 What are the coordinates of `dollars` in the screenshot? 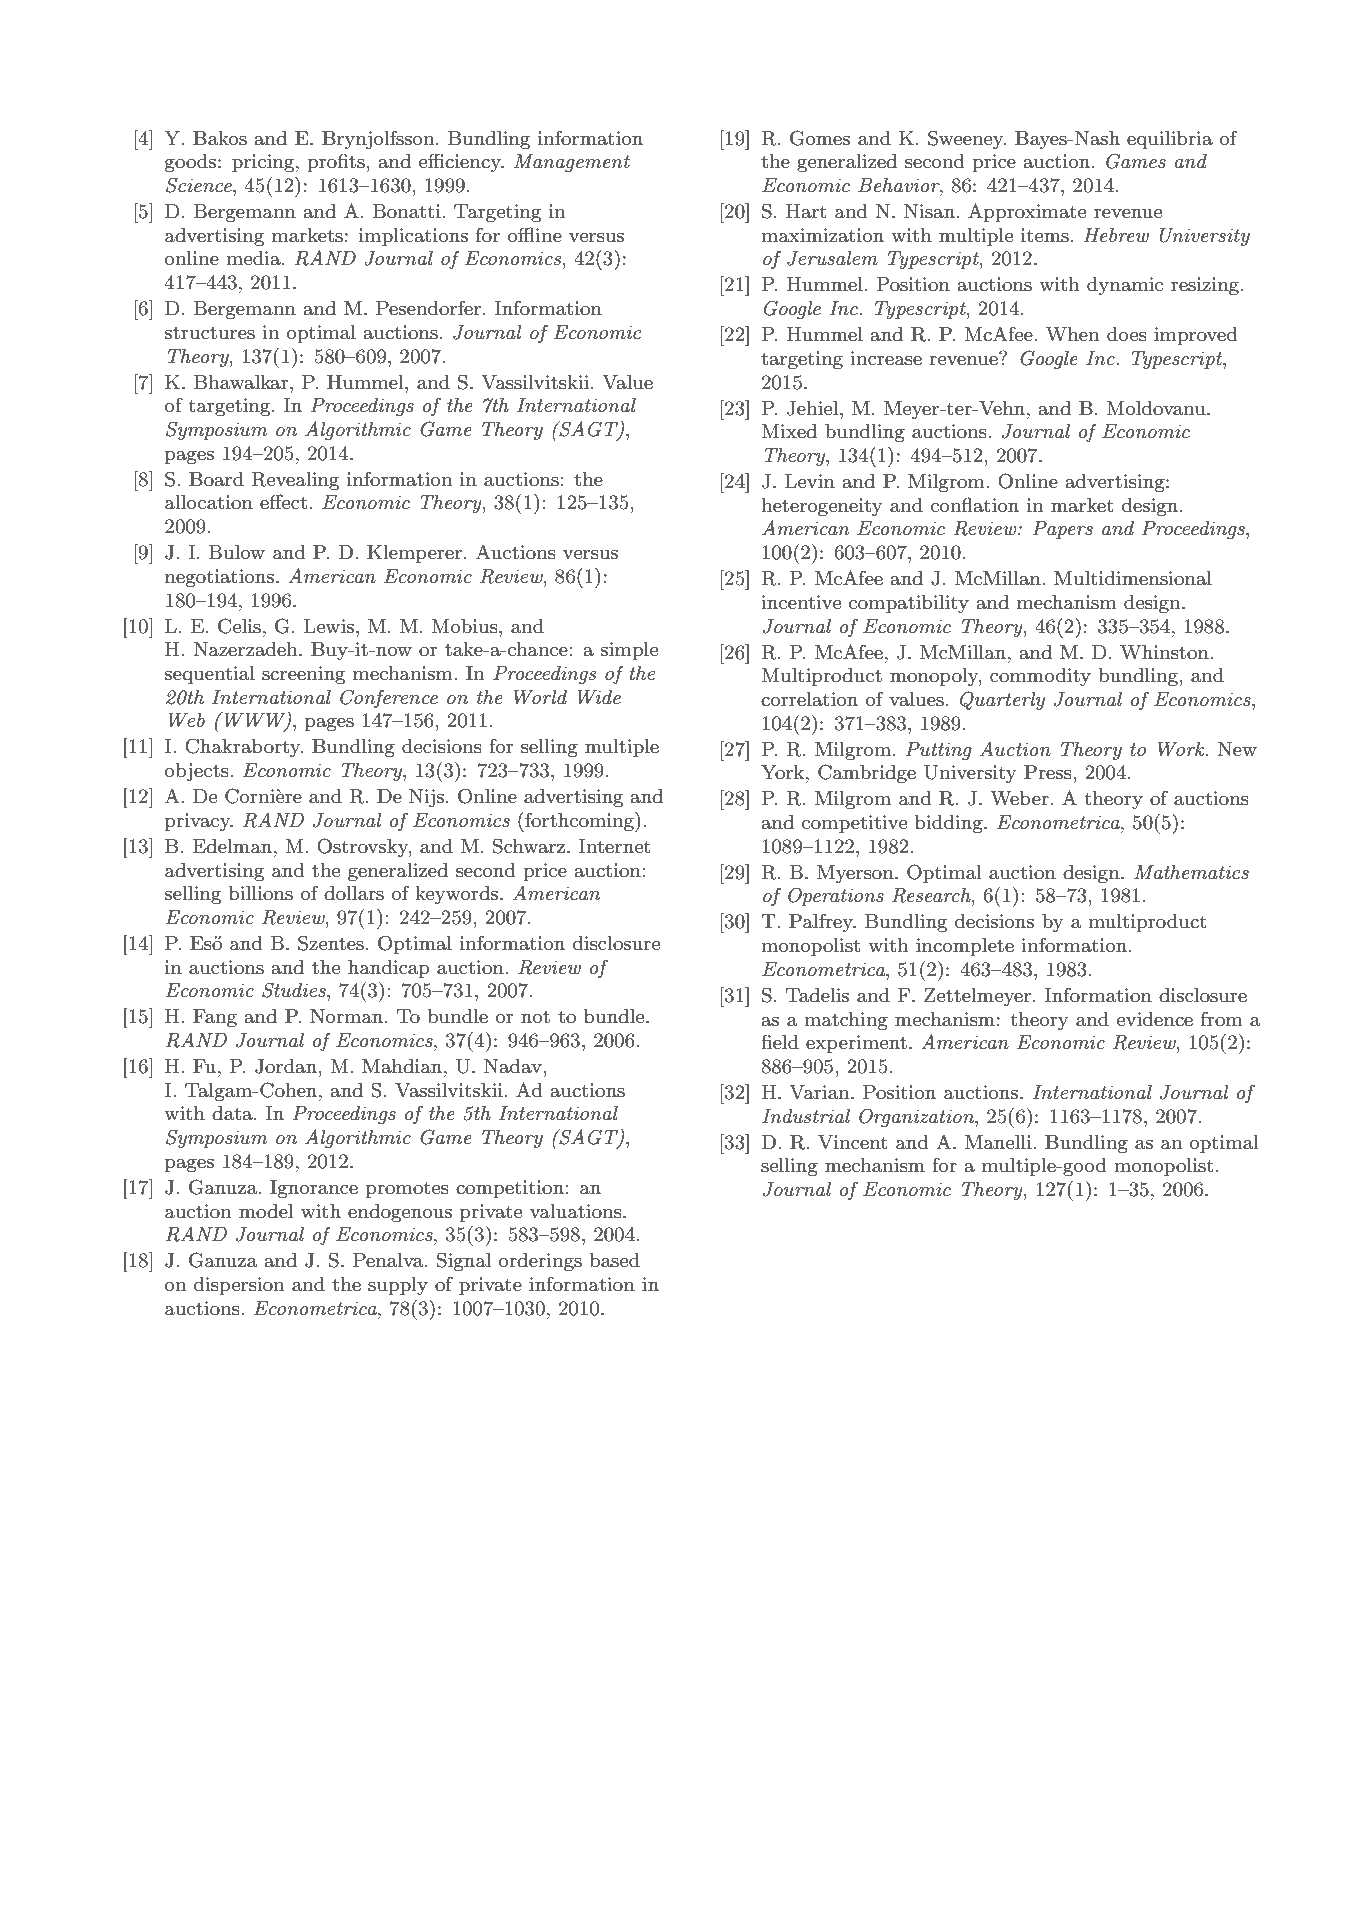 It's located at (354, 893).
